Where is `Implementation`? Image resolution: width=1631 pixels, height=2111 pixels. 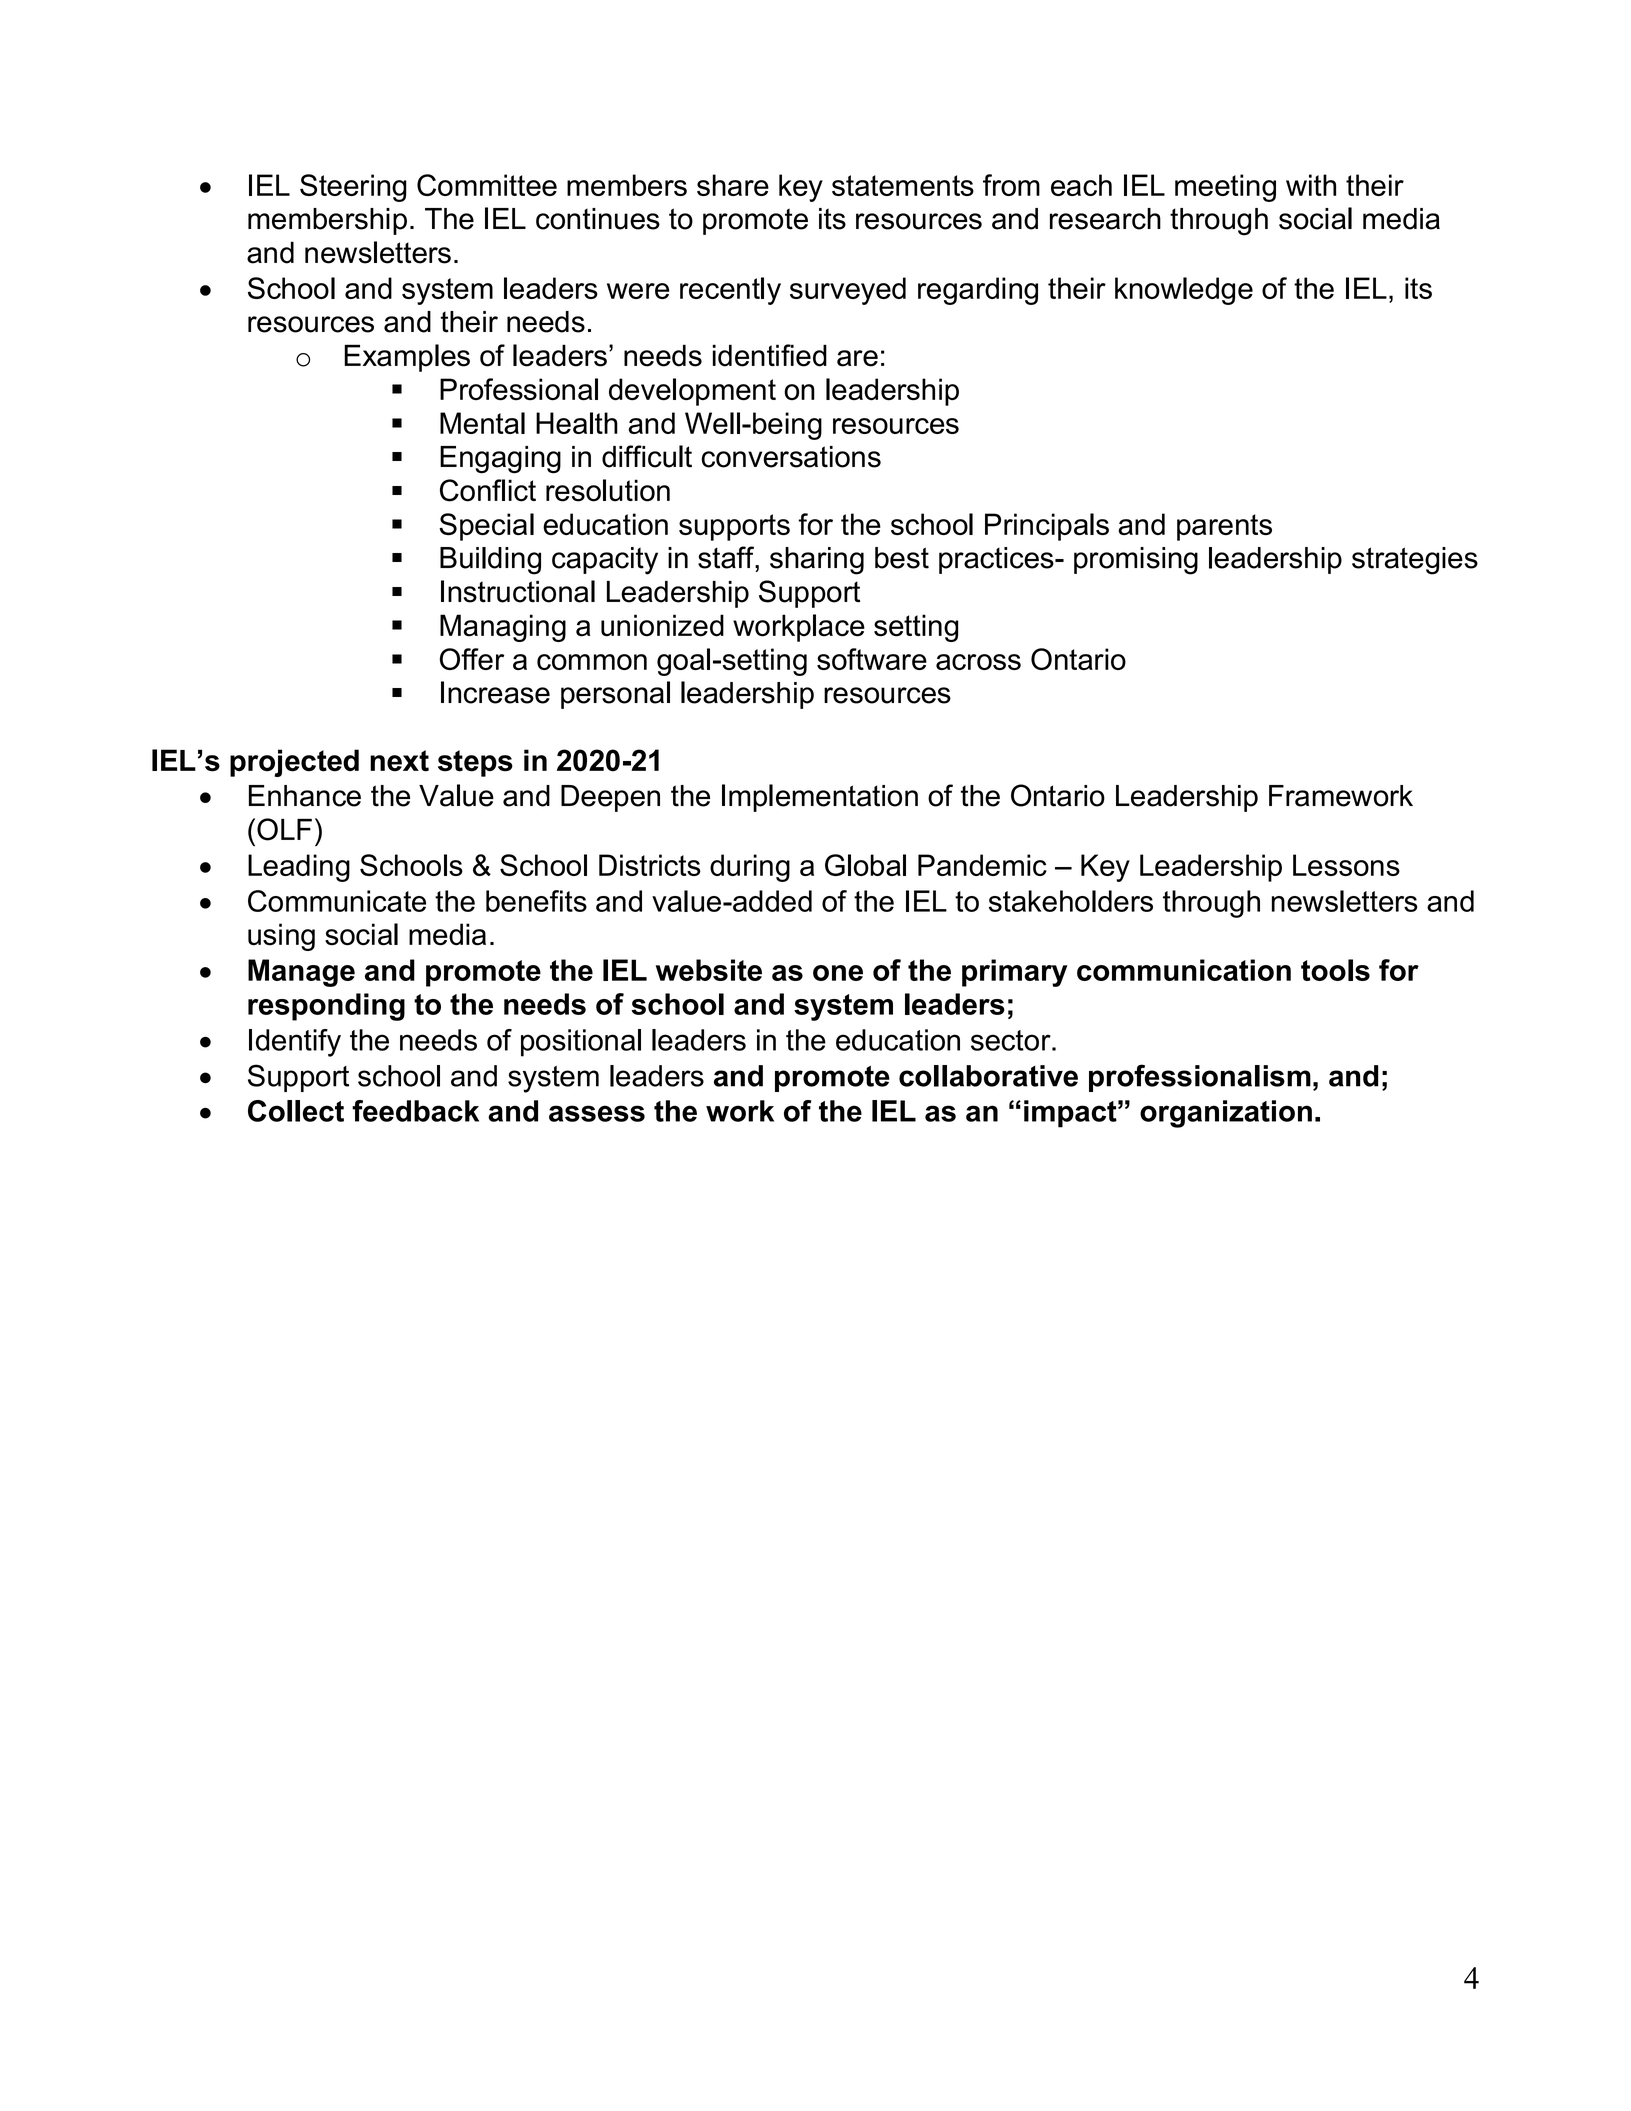
Implementation is located at coordinates (820, 798).
